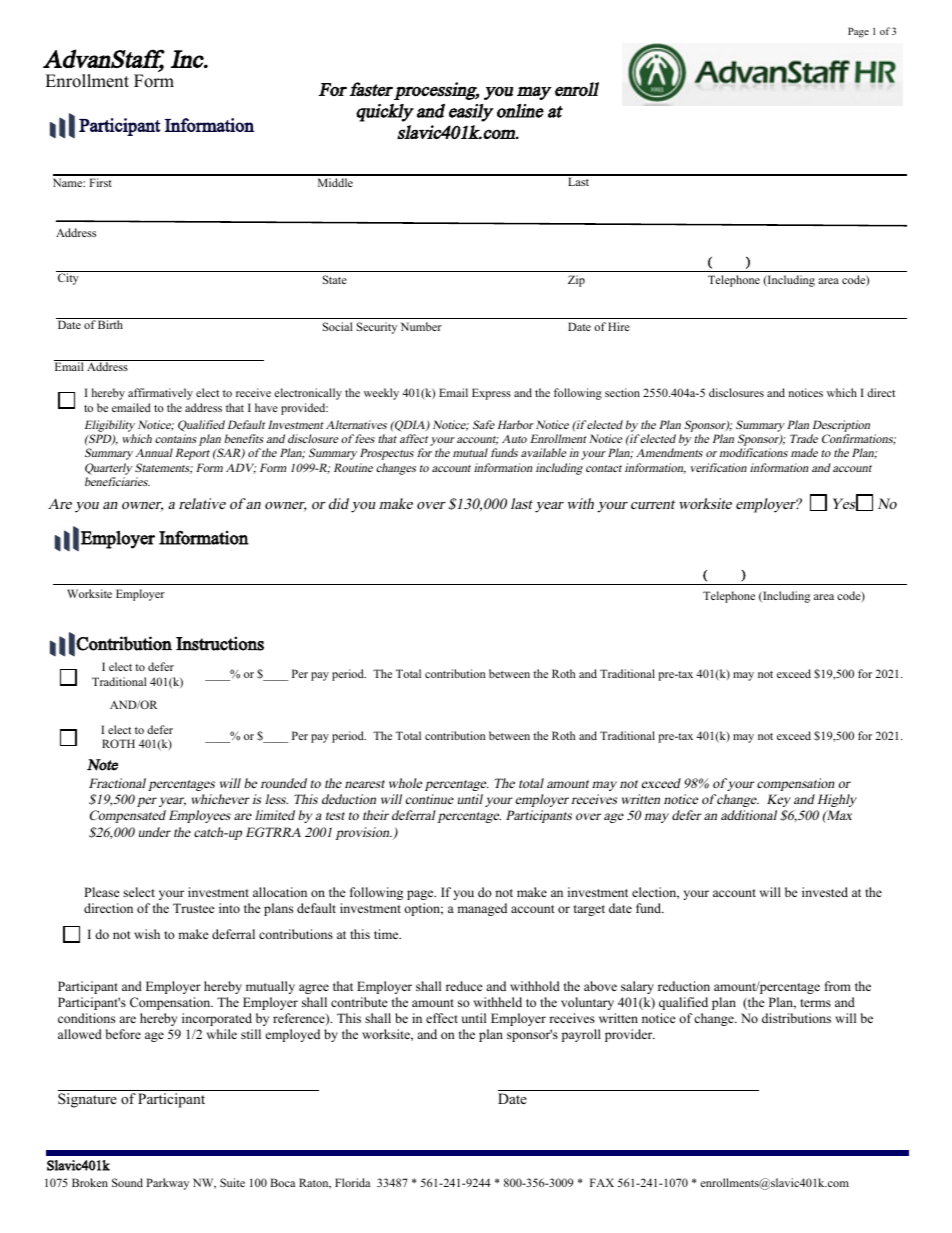  Describe the element at coordinates (825, 892) in the screenshot. I see `invested` at that location.
